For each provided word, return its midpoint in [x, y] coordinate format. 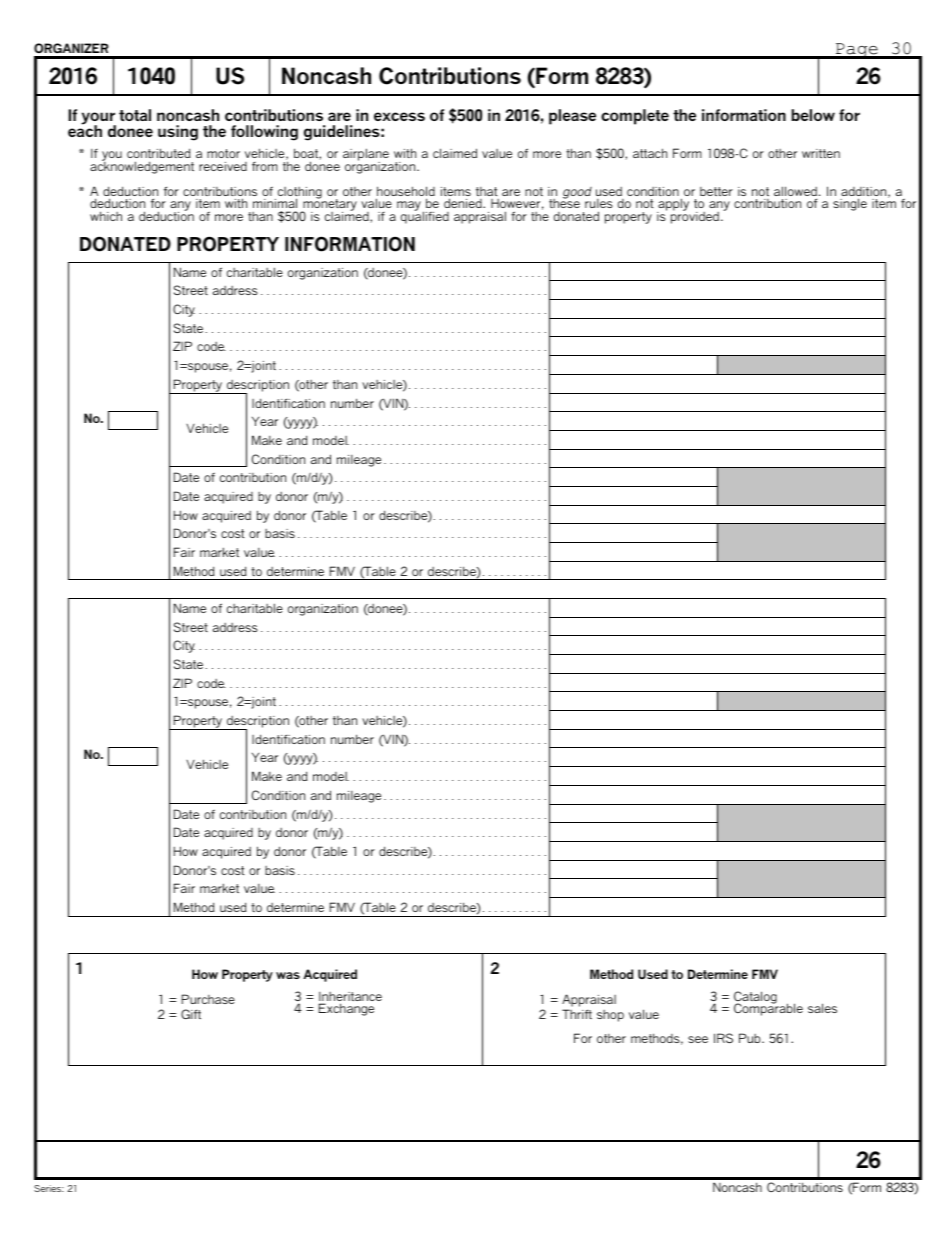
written [821, 153]
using [178, 133]
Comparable [768, 1009]
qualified [425, 216]
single [850, 204]
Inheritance [350, 998]
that [487, 191]
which [106, 216]
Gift [191, 1014]
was [288, 975]
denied [464, 203]
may [409, 206]
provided [696, 216]
